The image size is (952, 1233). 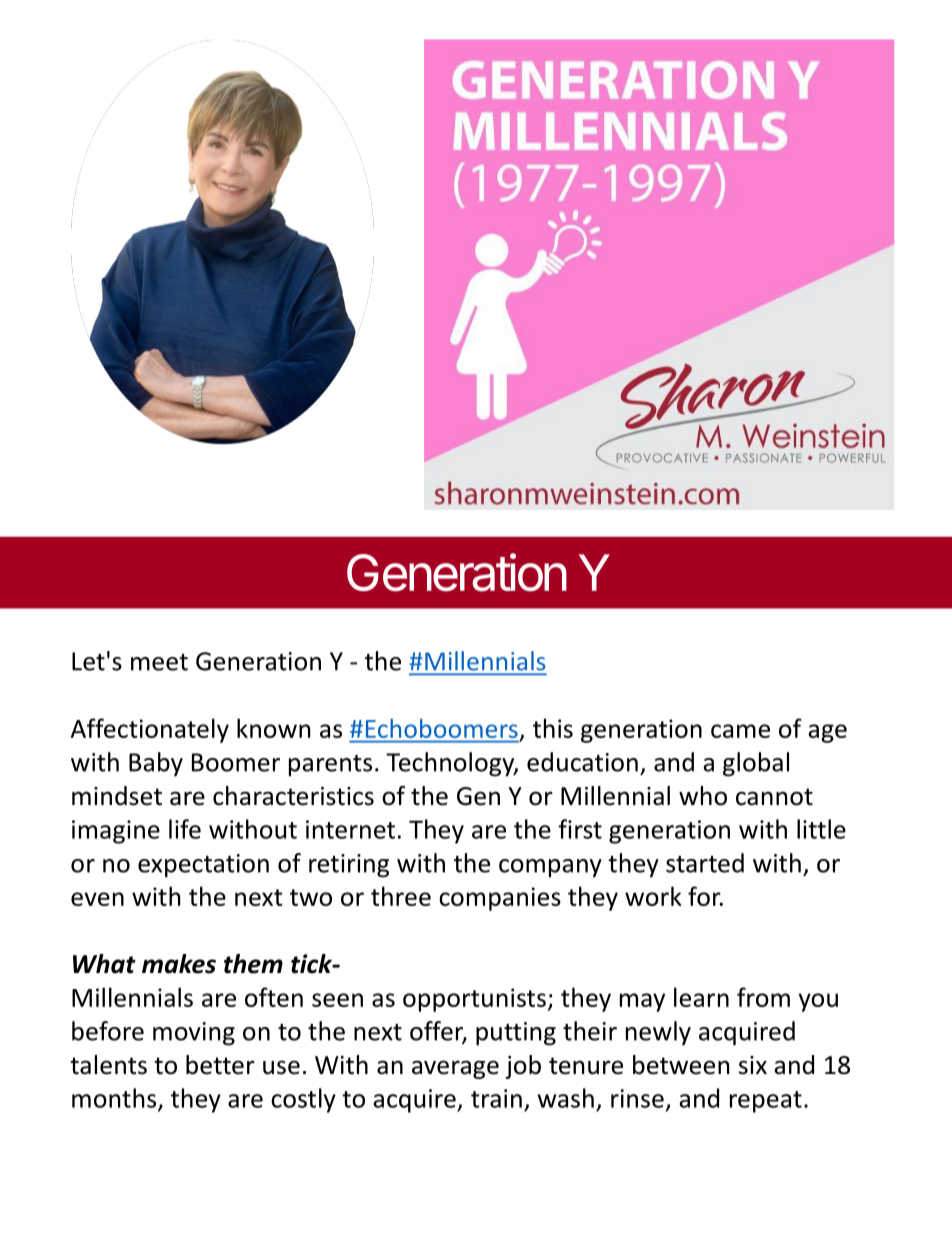 I want to click on started, so click(x=705, y=863).
